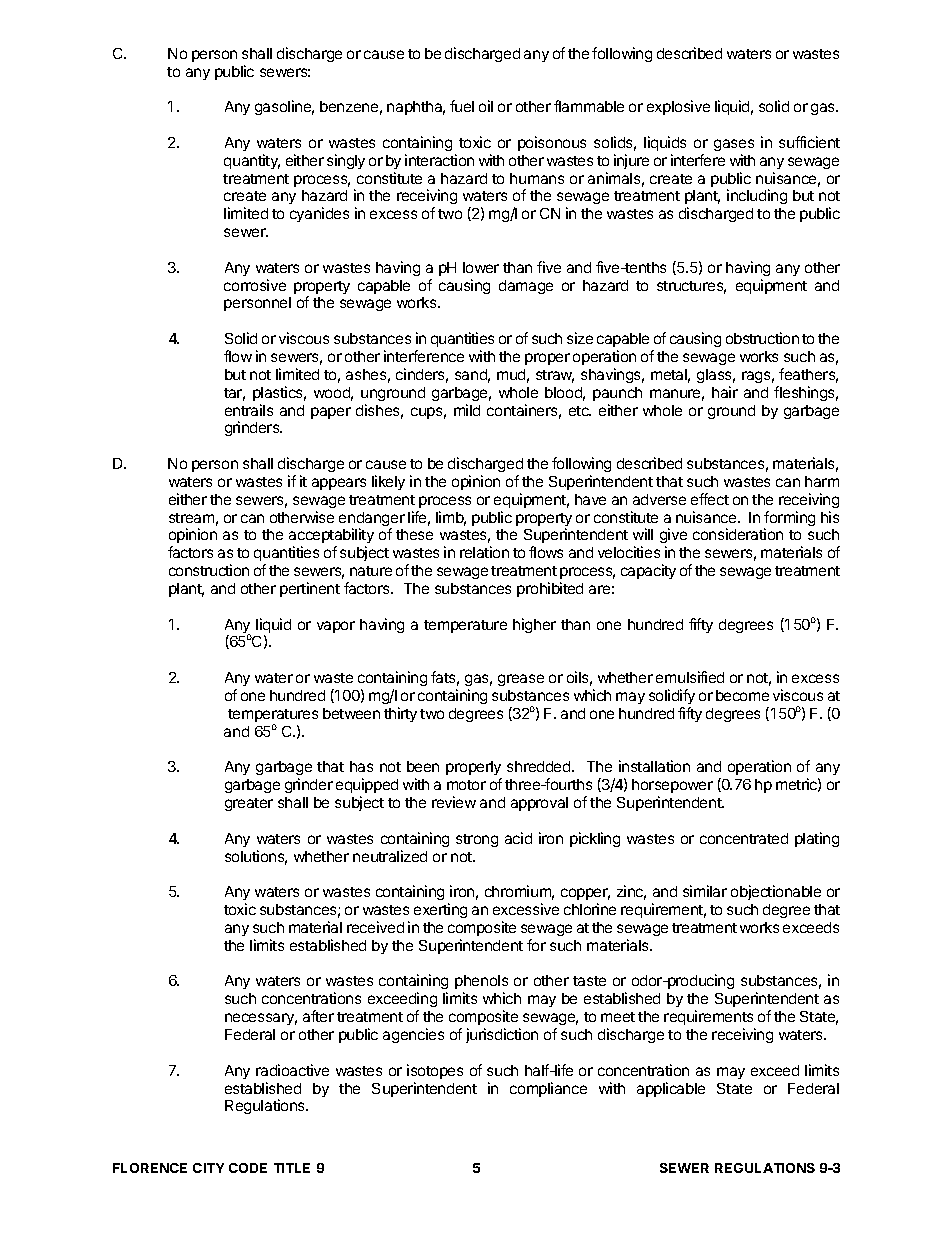 This page has width=952, height=1233. Describe the element at coordinates (249, 410) in the page. I see `entrails` at that location.
